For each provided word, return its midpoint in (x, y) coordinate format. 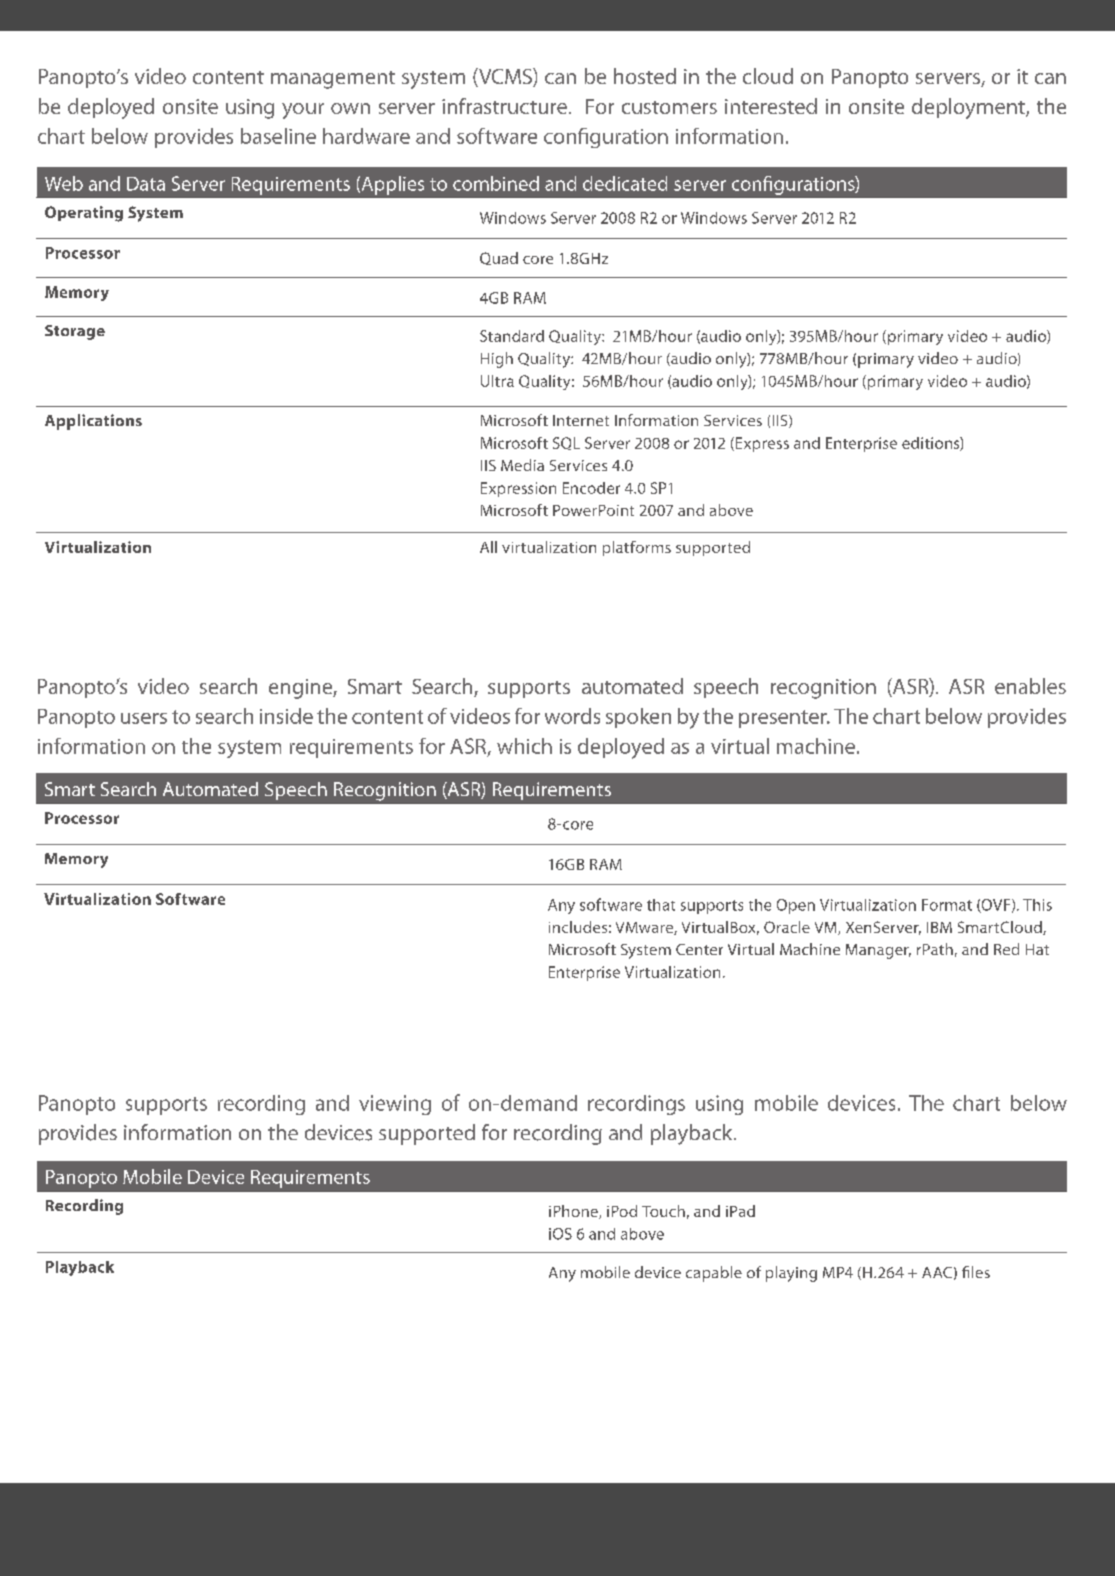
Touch (663, 1211)
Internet (581, 420)
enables (1030, 686)
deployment (969, 108)
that (661, 905)
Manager (878, 951)
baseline (278, 136)
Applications (93, 422)
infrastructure (504, 106)
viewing (395, 1105)
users (144, 718)
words (572, 716)
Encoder (591, 488)
